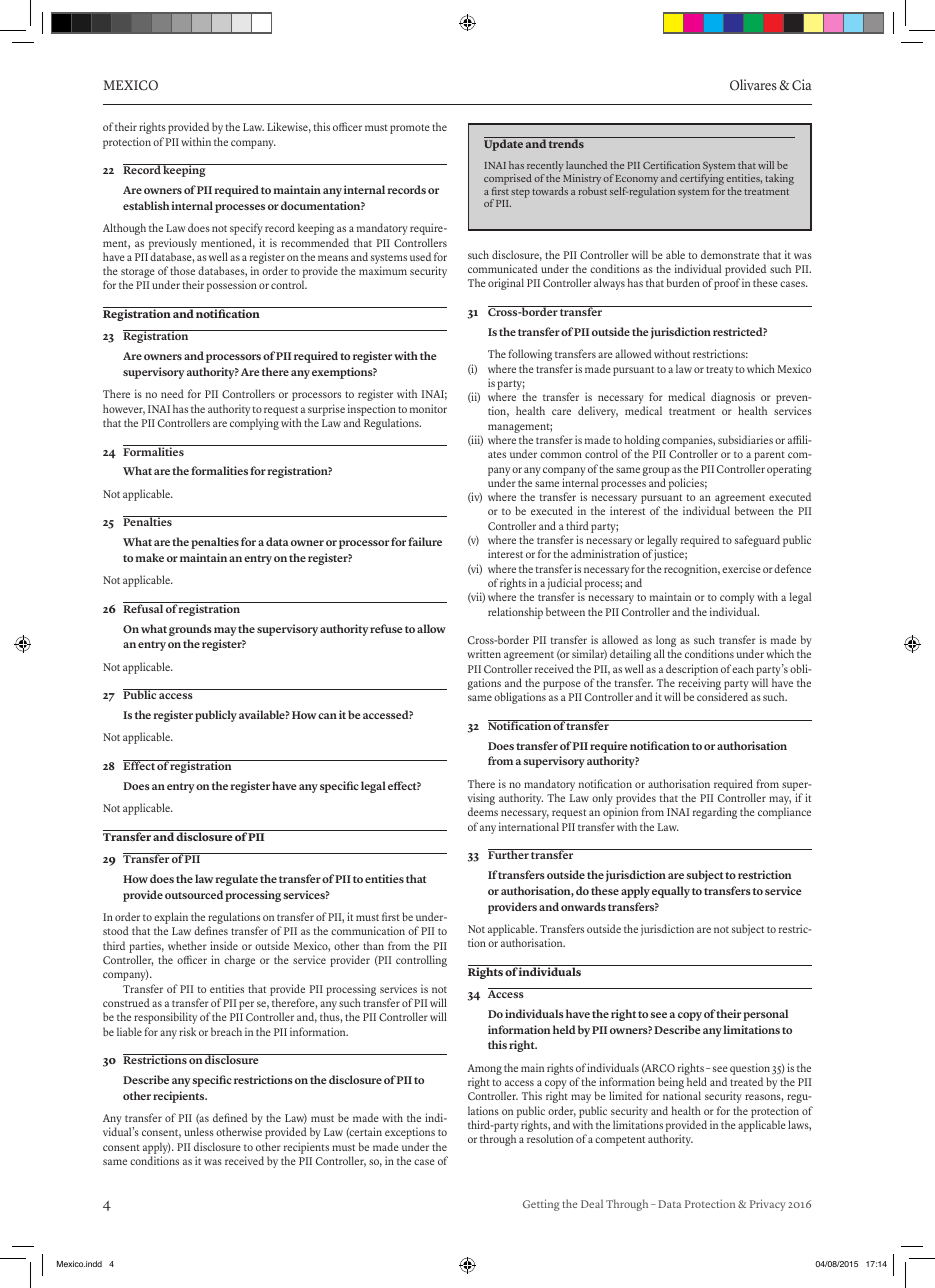 The width and height of the document is (935, 1288). Describe the element at coordinates (211, 930) in the document. I see `defines` at that location.
